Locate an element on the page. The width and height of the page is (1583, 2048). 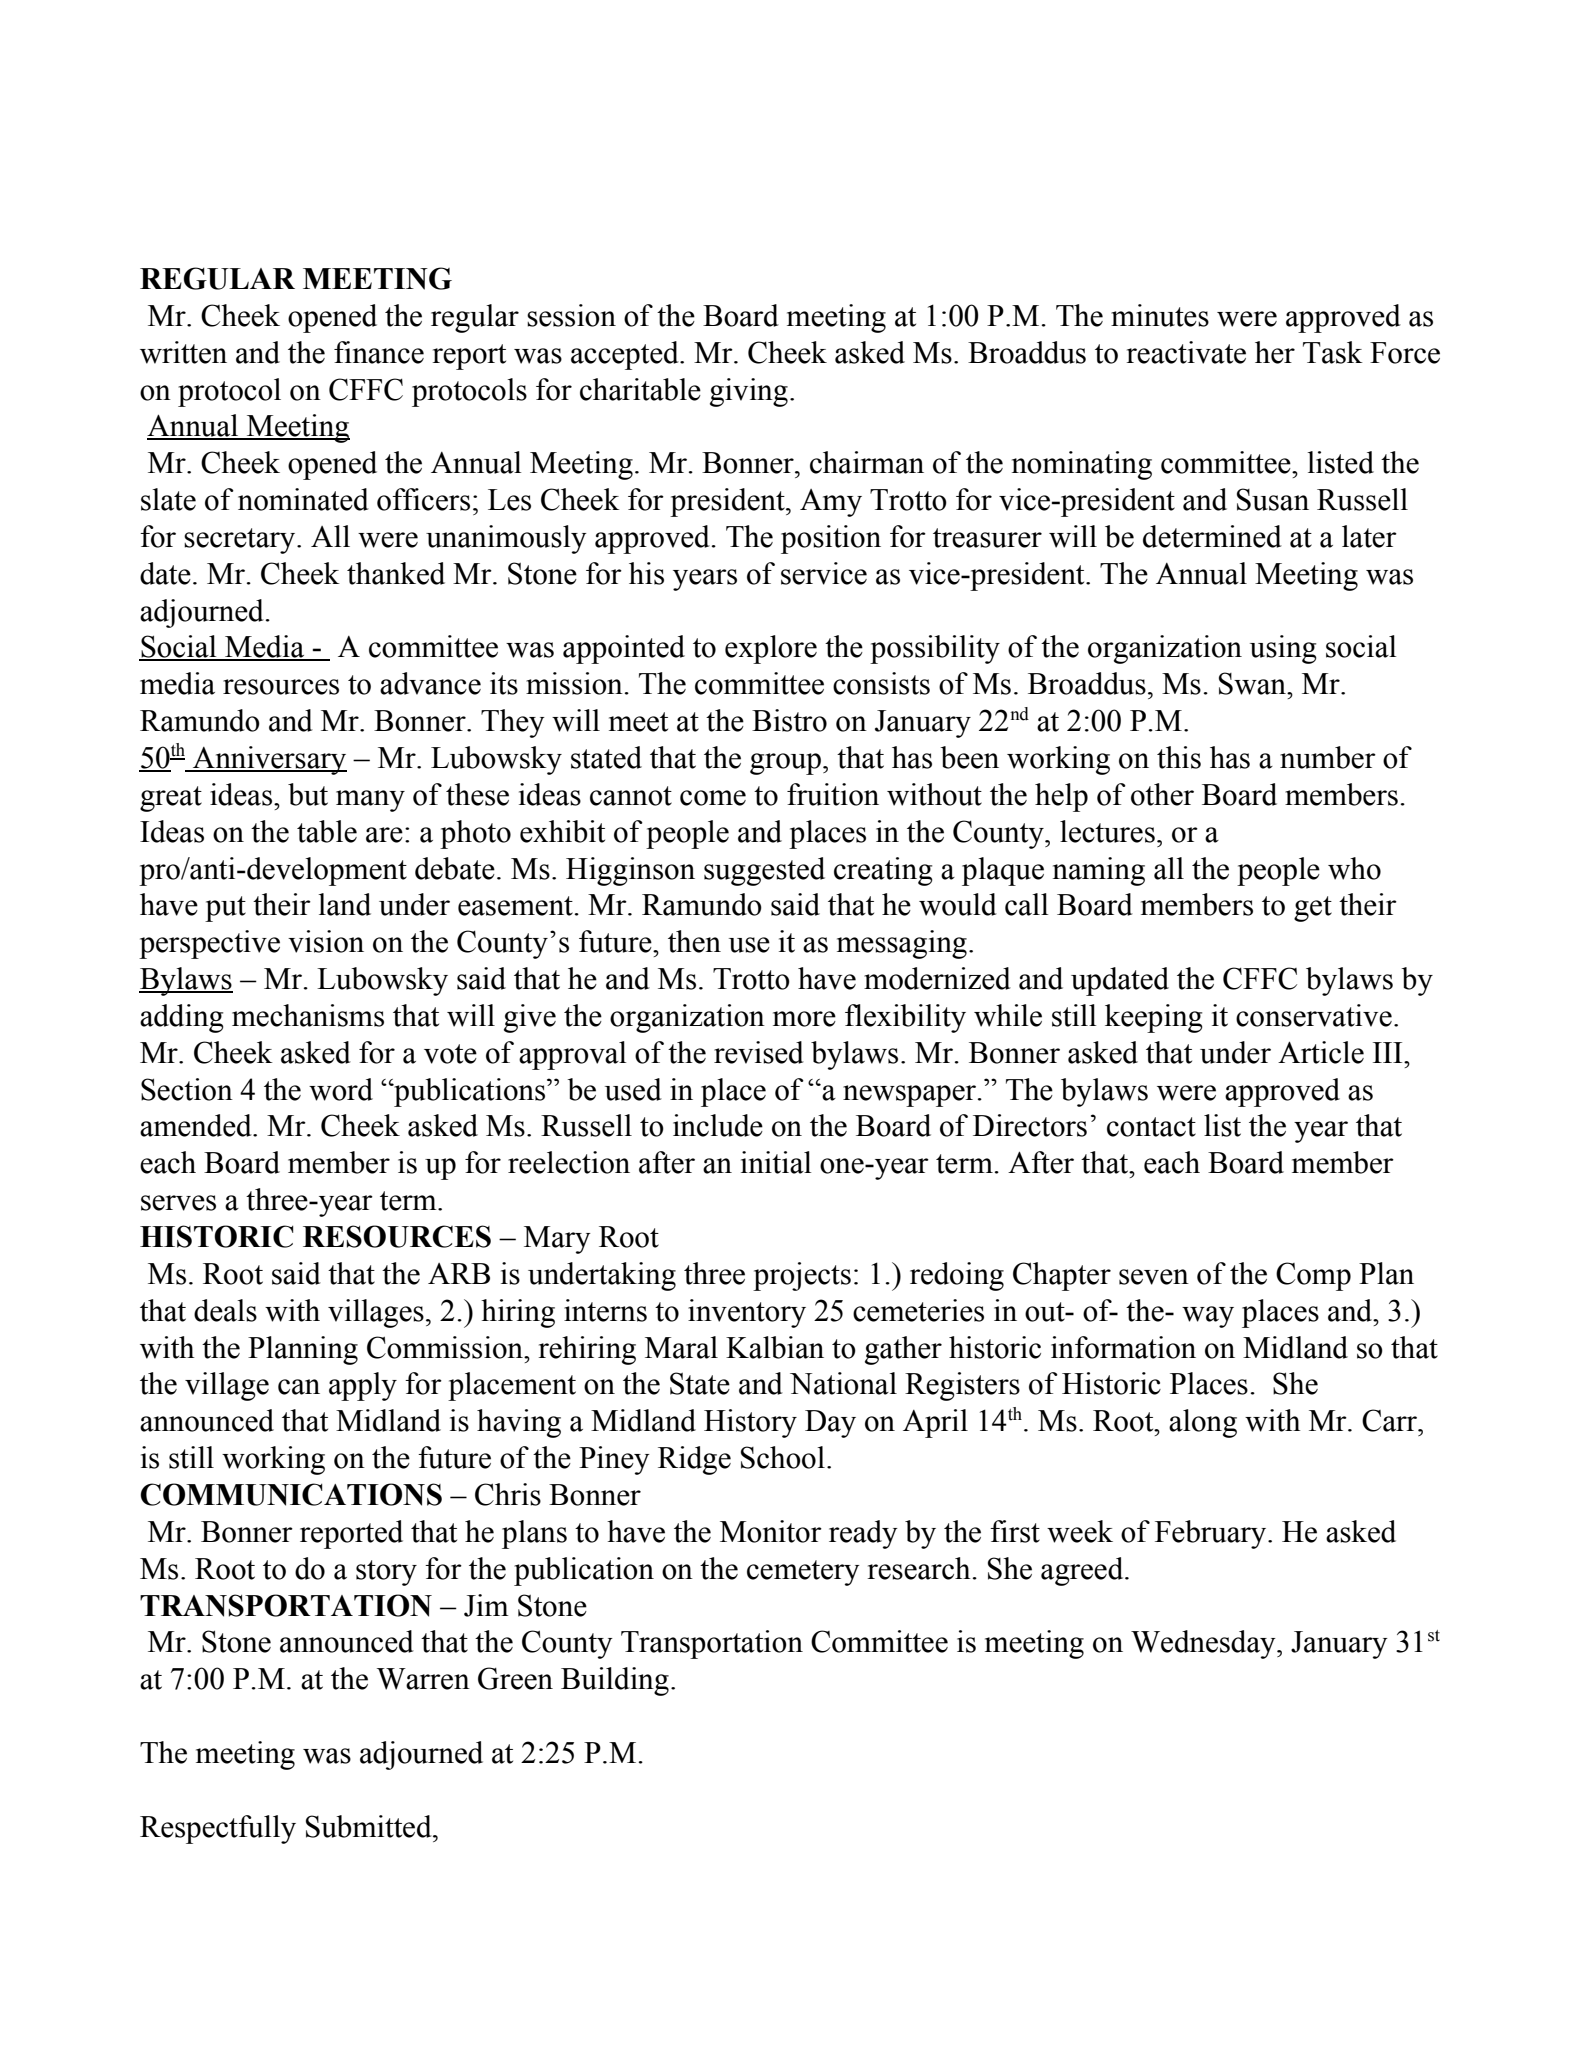
word is located at coordinates (341, 1089).
